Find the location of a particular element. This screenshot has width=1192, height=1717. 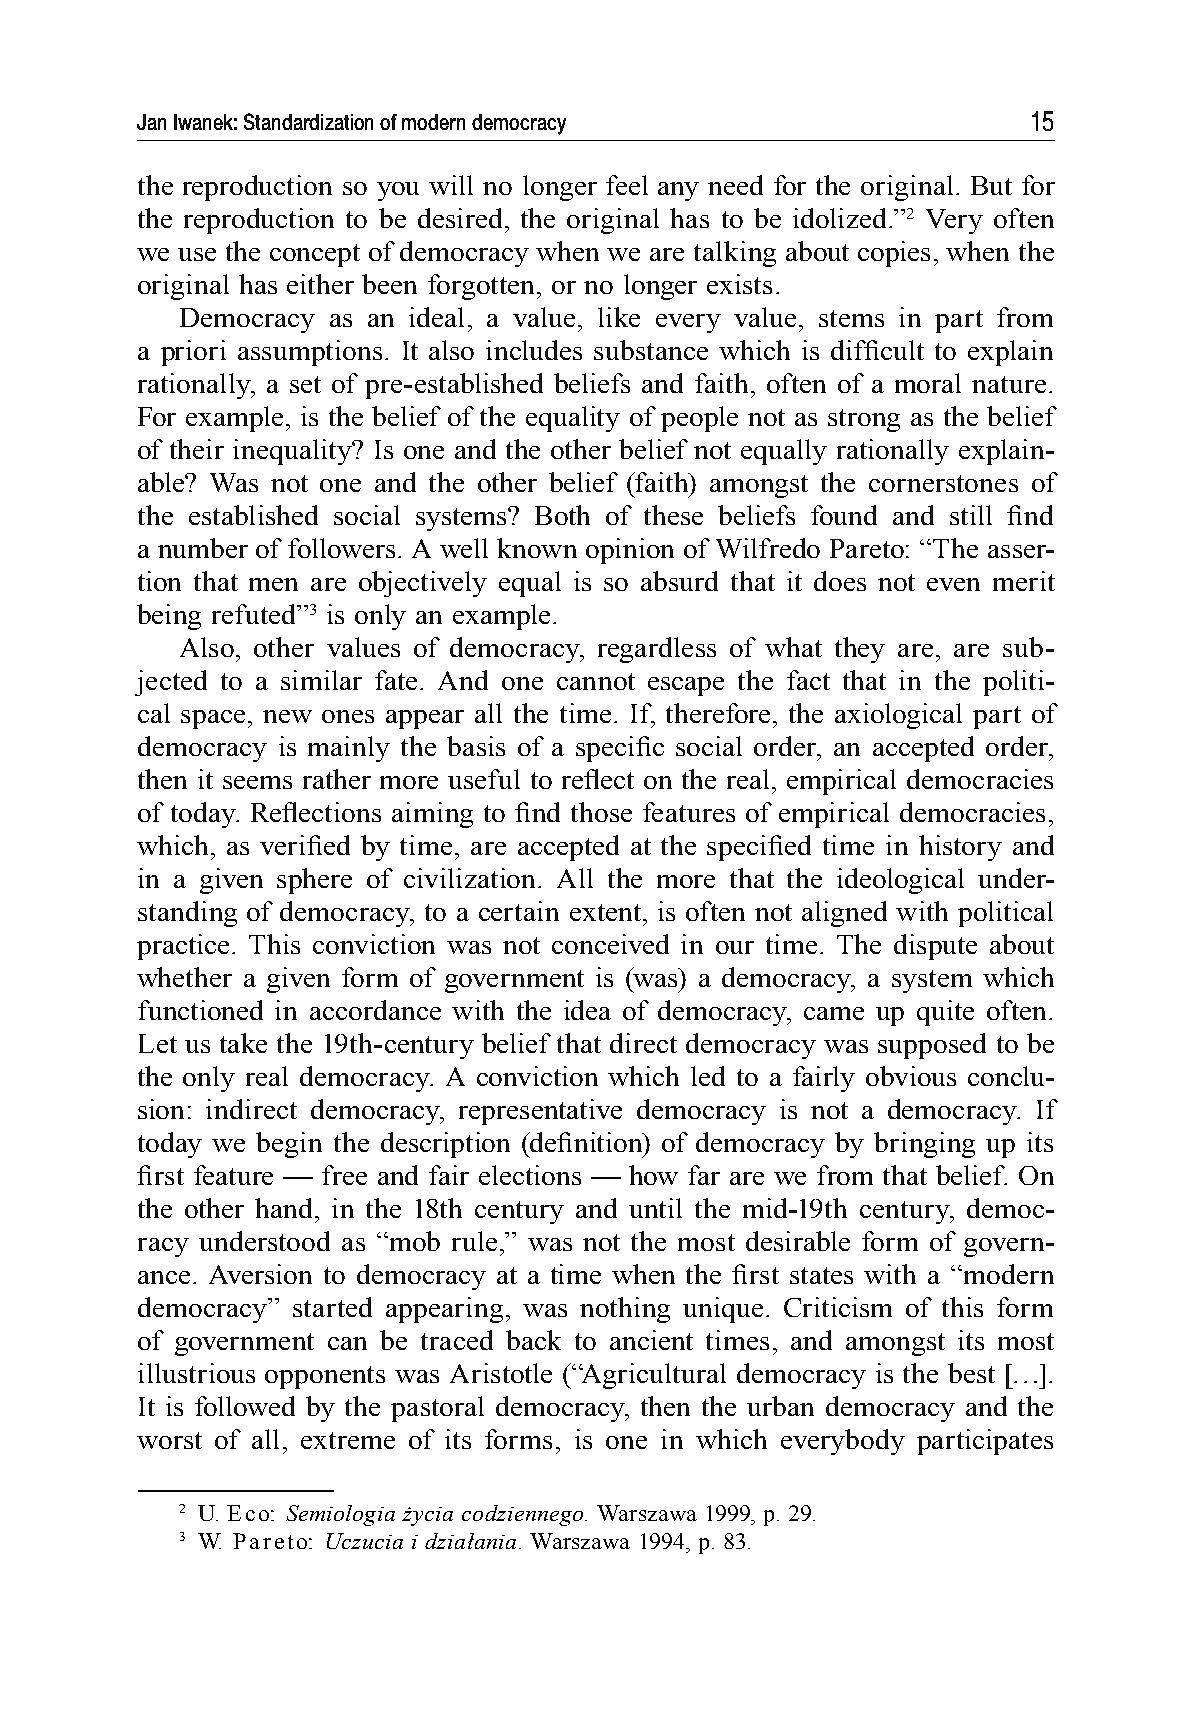

followed is located at coordinates (245, 1406).
